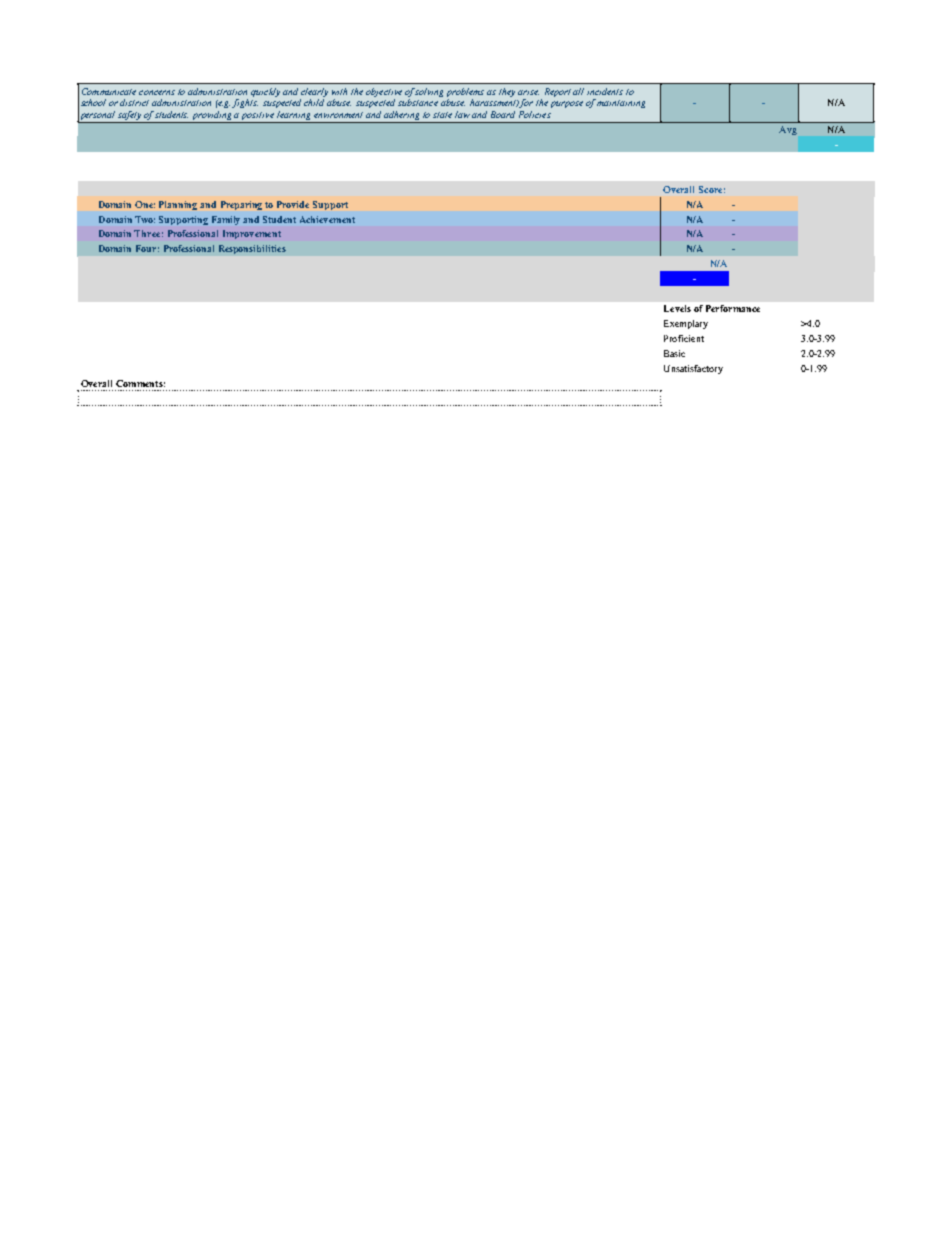 This page has height=1233, width=952. I want to click on Levels, so click(677, 308).
